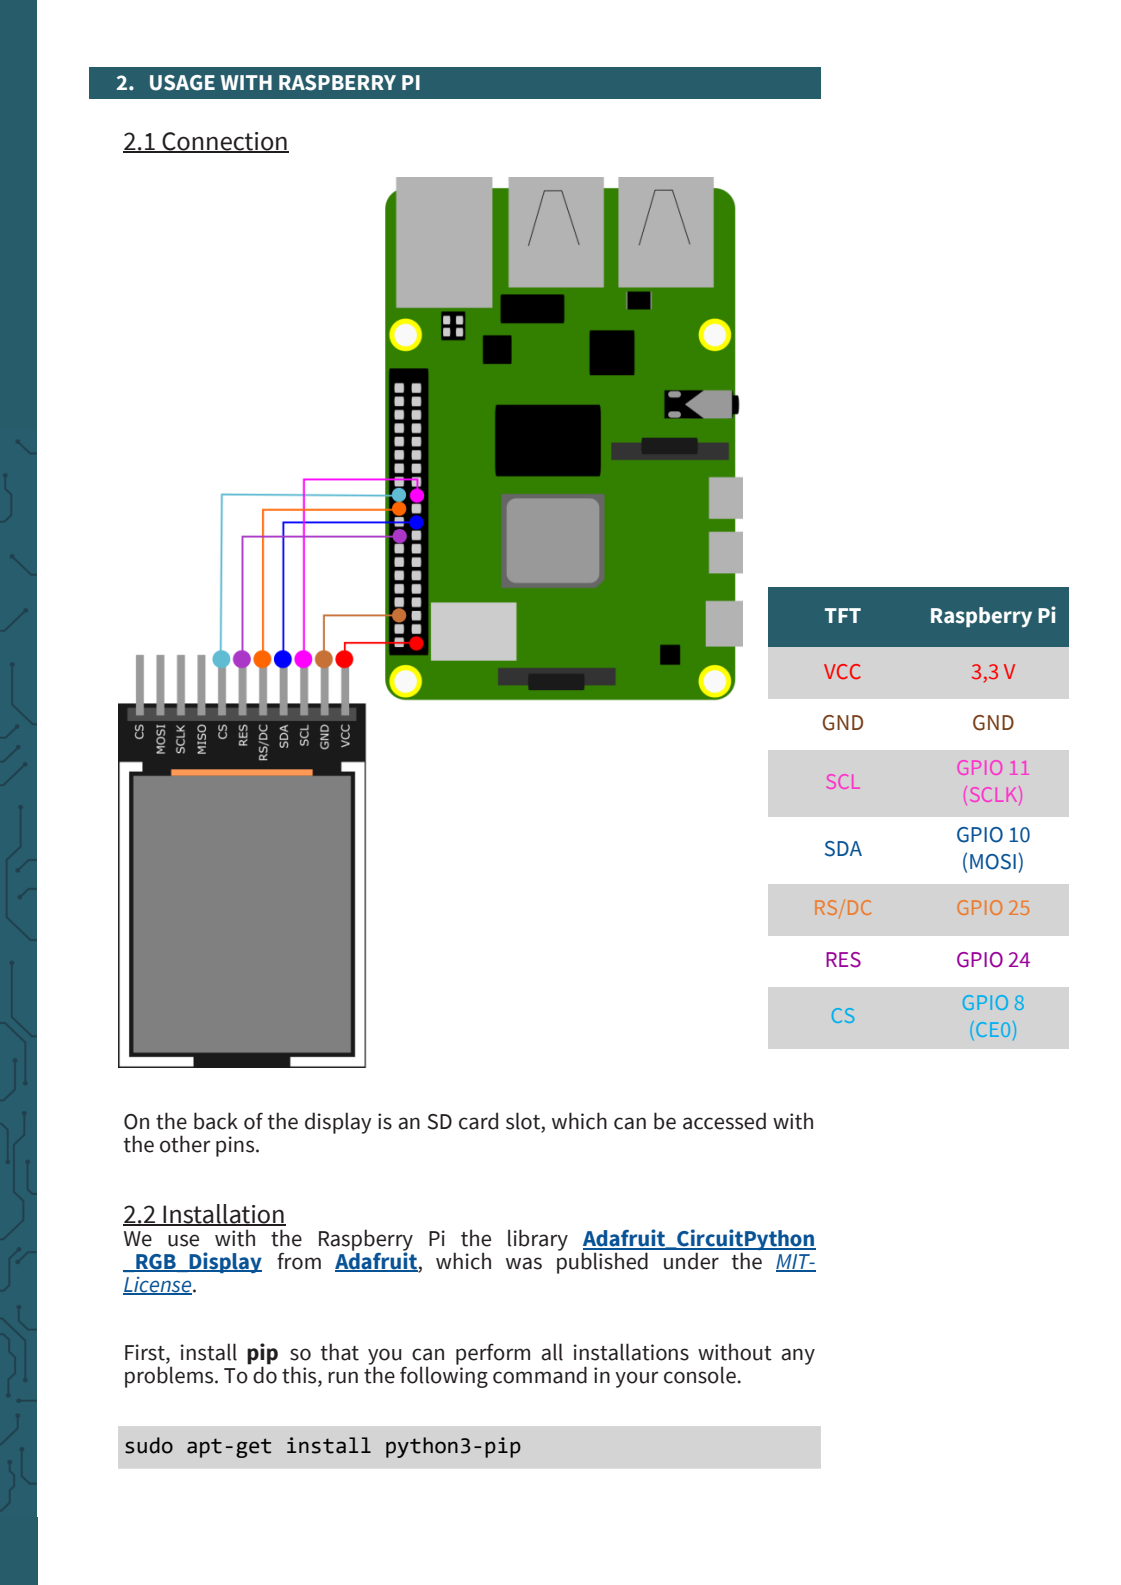 The height and width of the screenshot is (1585, 1121). I want to click on this, so click(300, 1375).
